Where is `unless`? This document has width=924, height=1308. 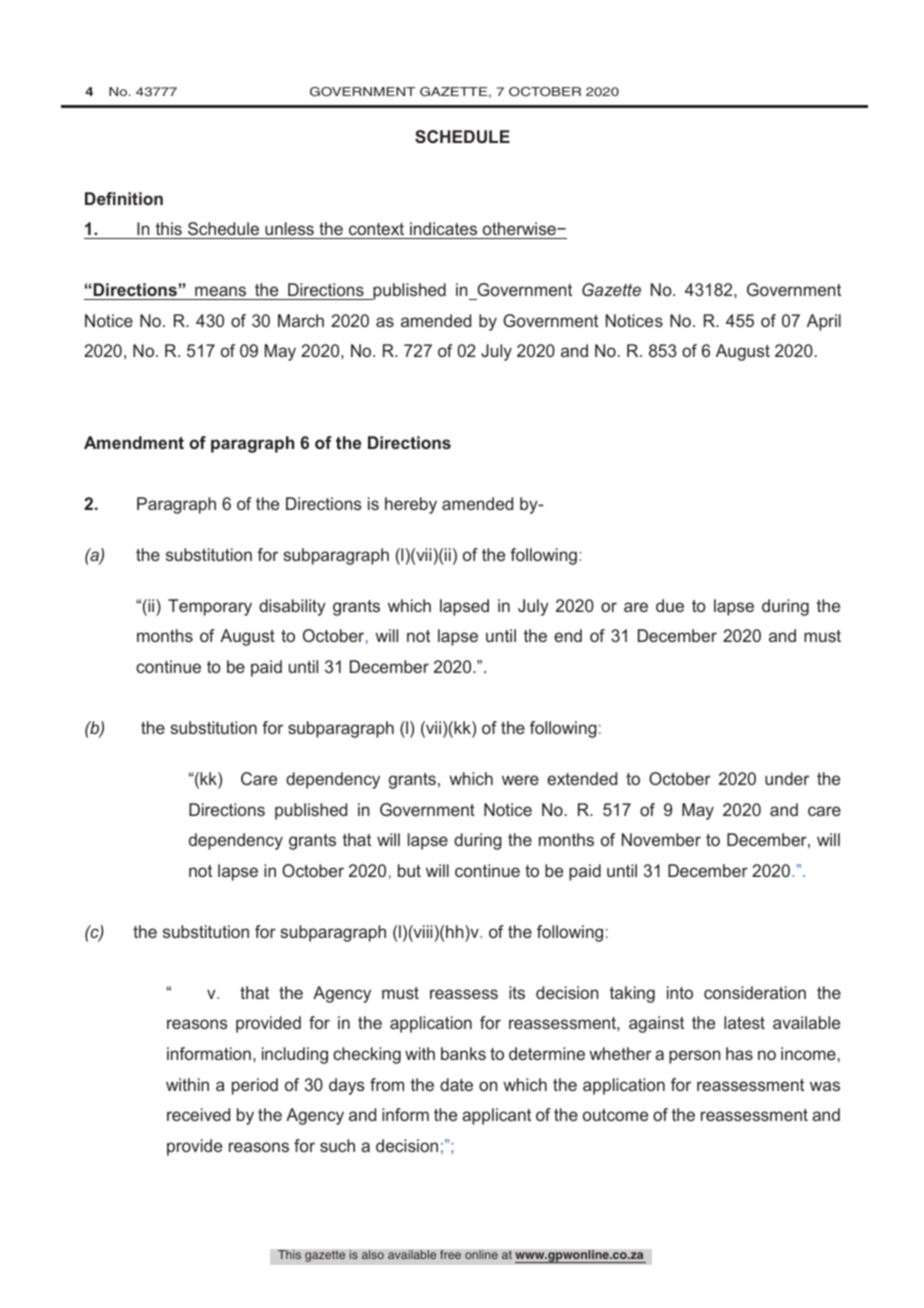
unless is located at coordinates (289, 228).
